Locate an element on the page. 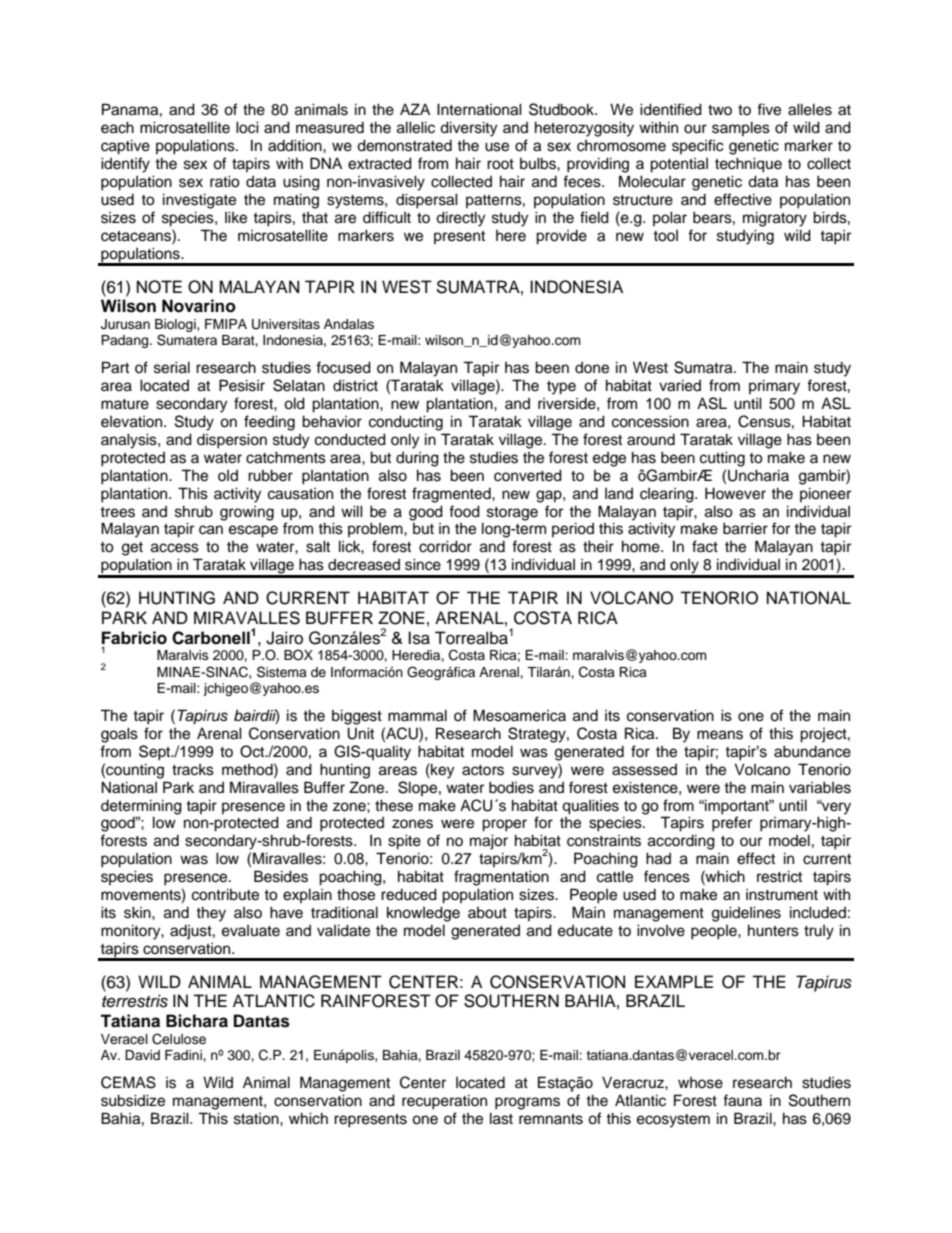 The height and width of the document is (1233, 952). samples is located at coordinates (741, 128).
